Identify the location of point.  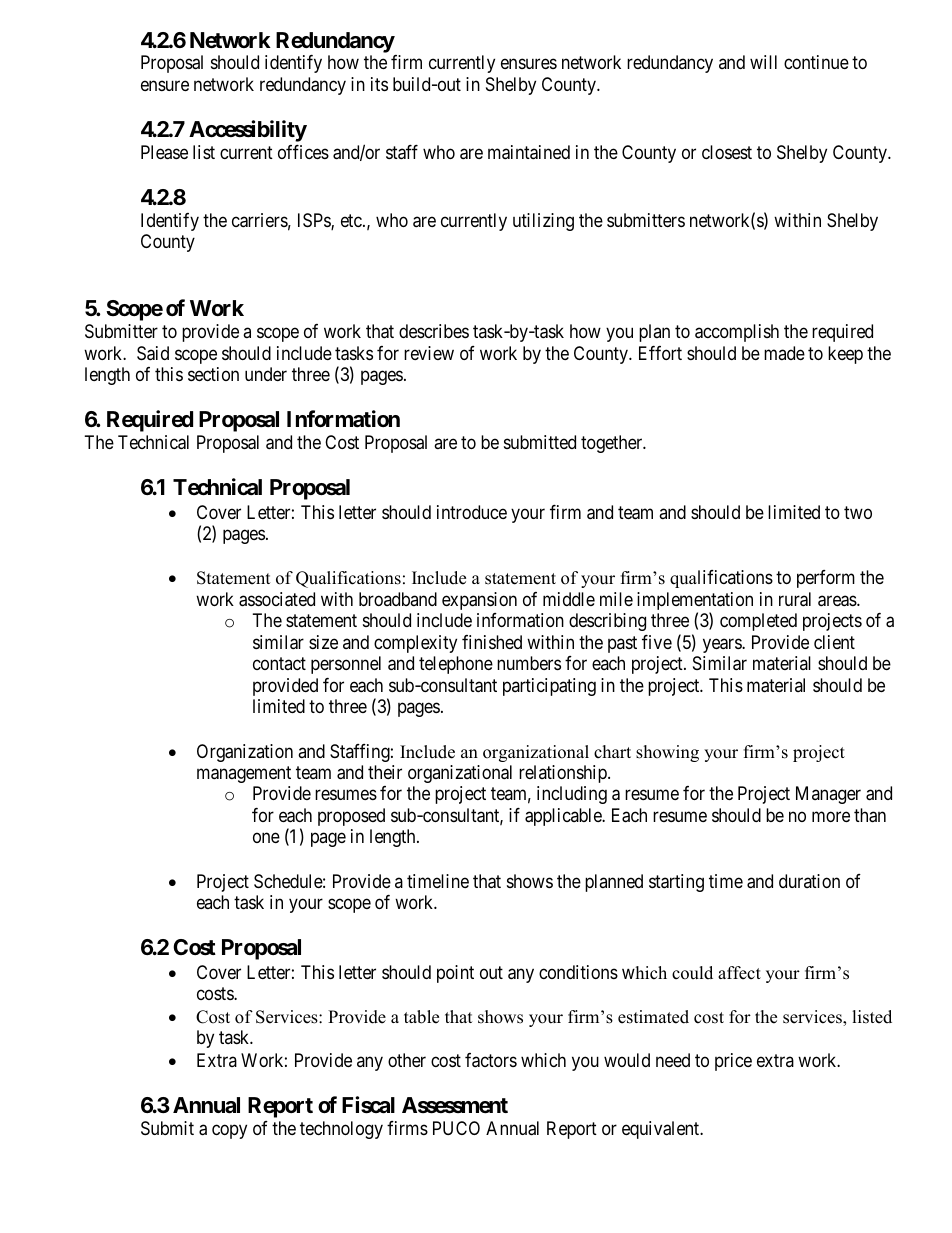
(455, 974).
